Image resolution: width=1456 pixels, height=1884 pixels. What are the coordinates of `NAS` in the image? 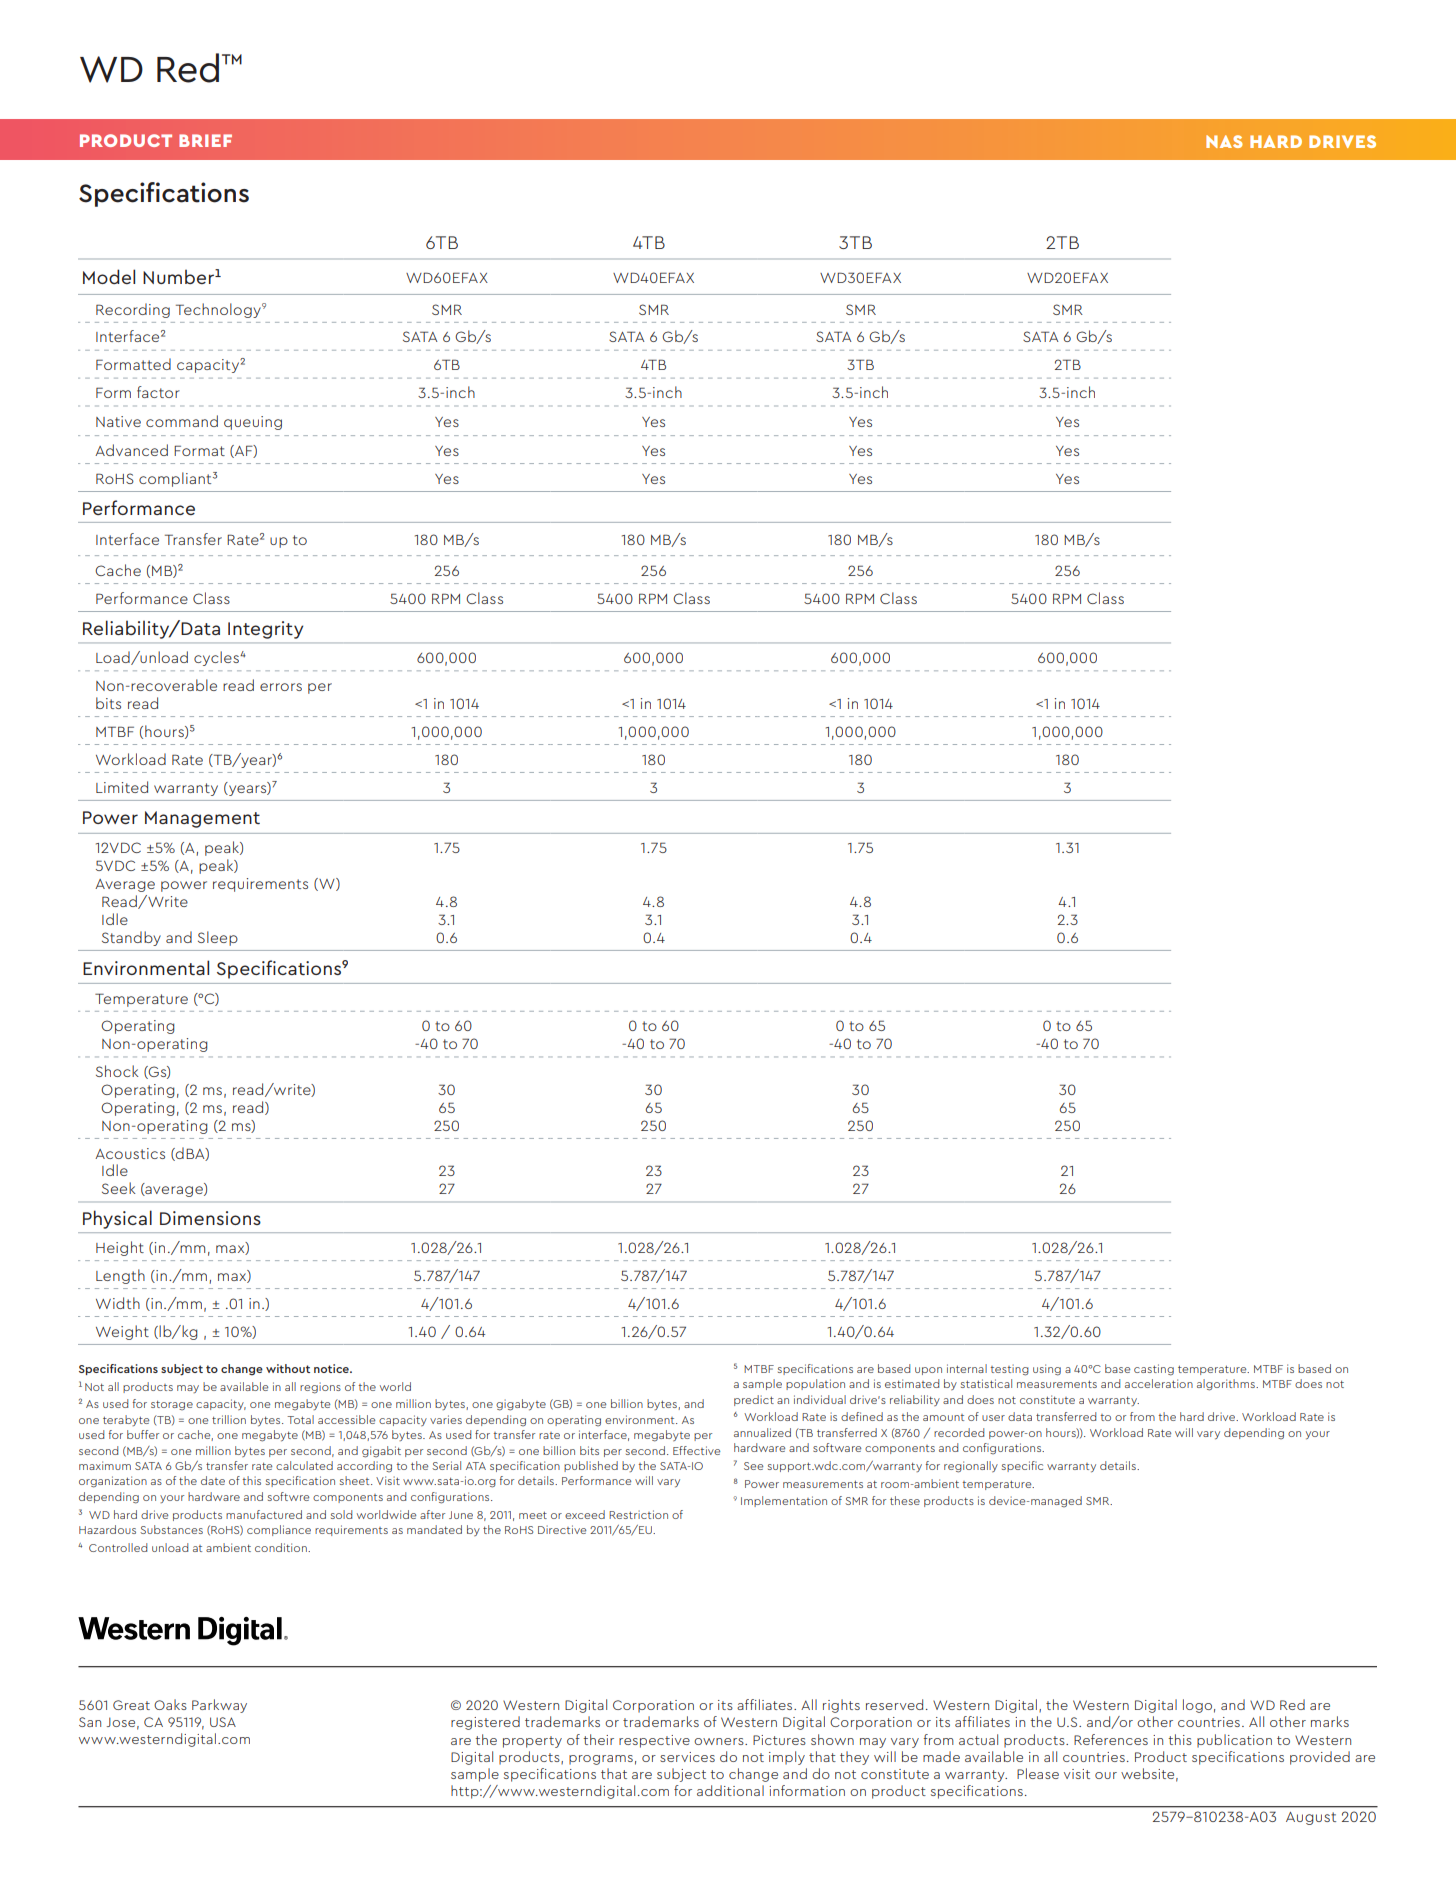 It's located at (1224, 141).
